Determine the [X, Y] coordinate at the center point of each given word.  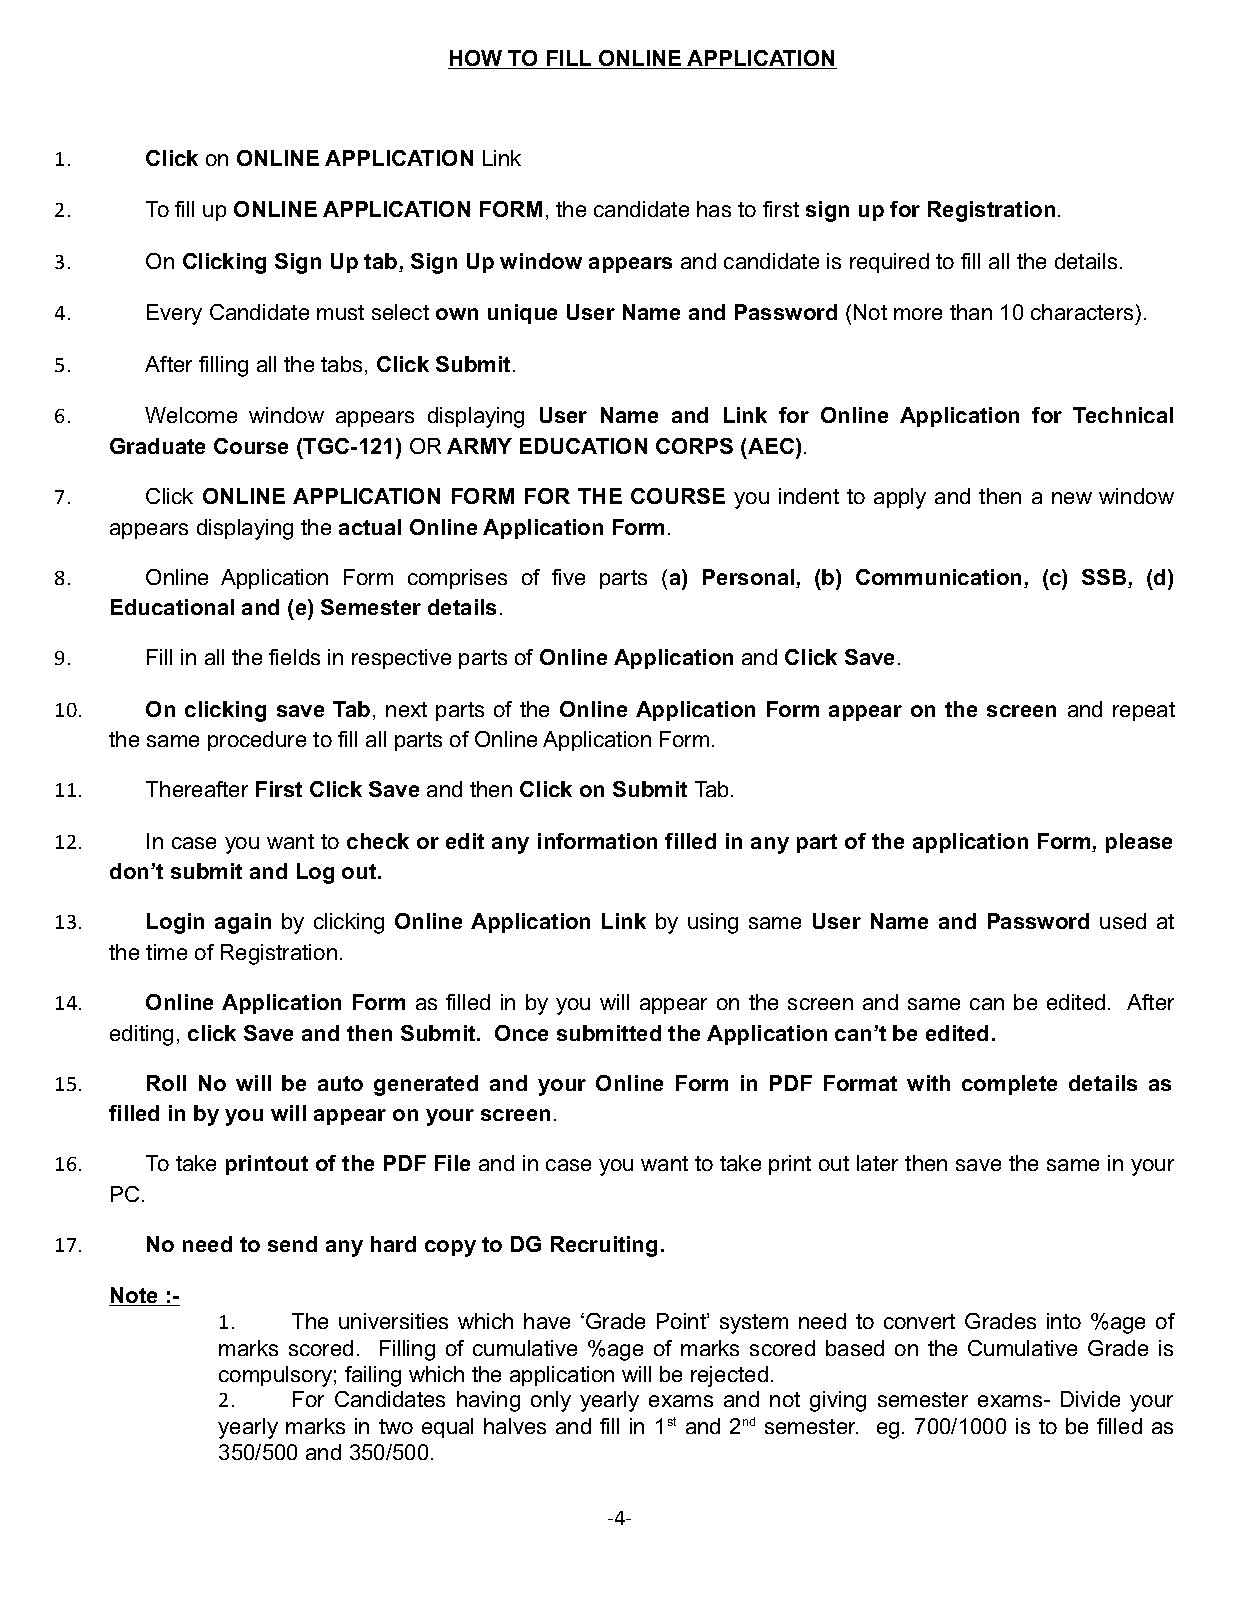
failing [373, 1376]
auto [340, 1083]
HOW [476, 59]
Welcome [191, 415]
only [551, 1401]
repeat [1144, 711]
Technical [1123, 415]
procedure [257, 741]
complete [1009, 1085]
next [406, 709]
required [889, 263]
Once [521, 1033]
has [714, 209]
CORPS [694, 446]
